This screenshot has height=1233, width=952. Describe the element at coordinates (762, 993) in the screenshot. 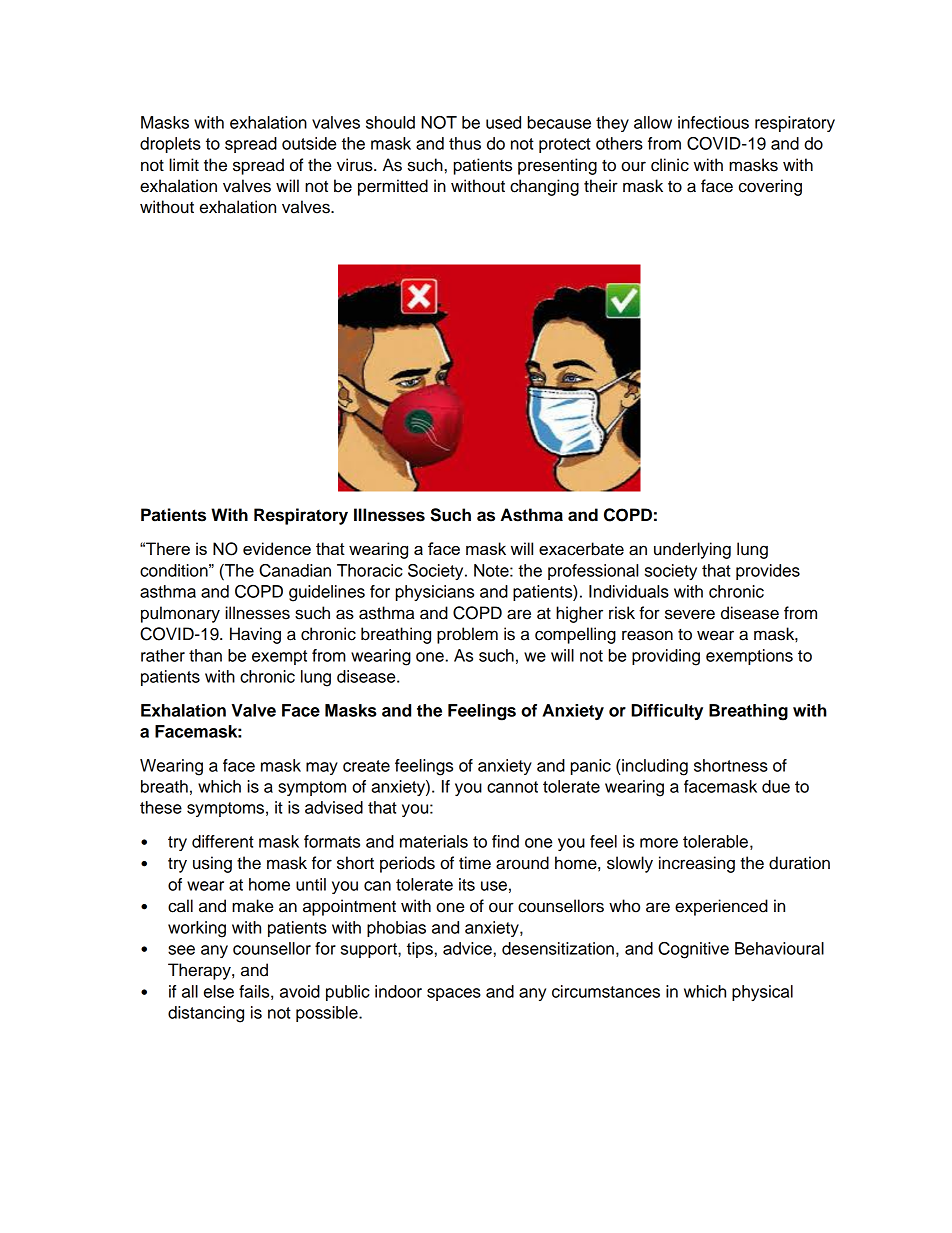

I see `physical` at that location.
